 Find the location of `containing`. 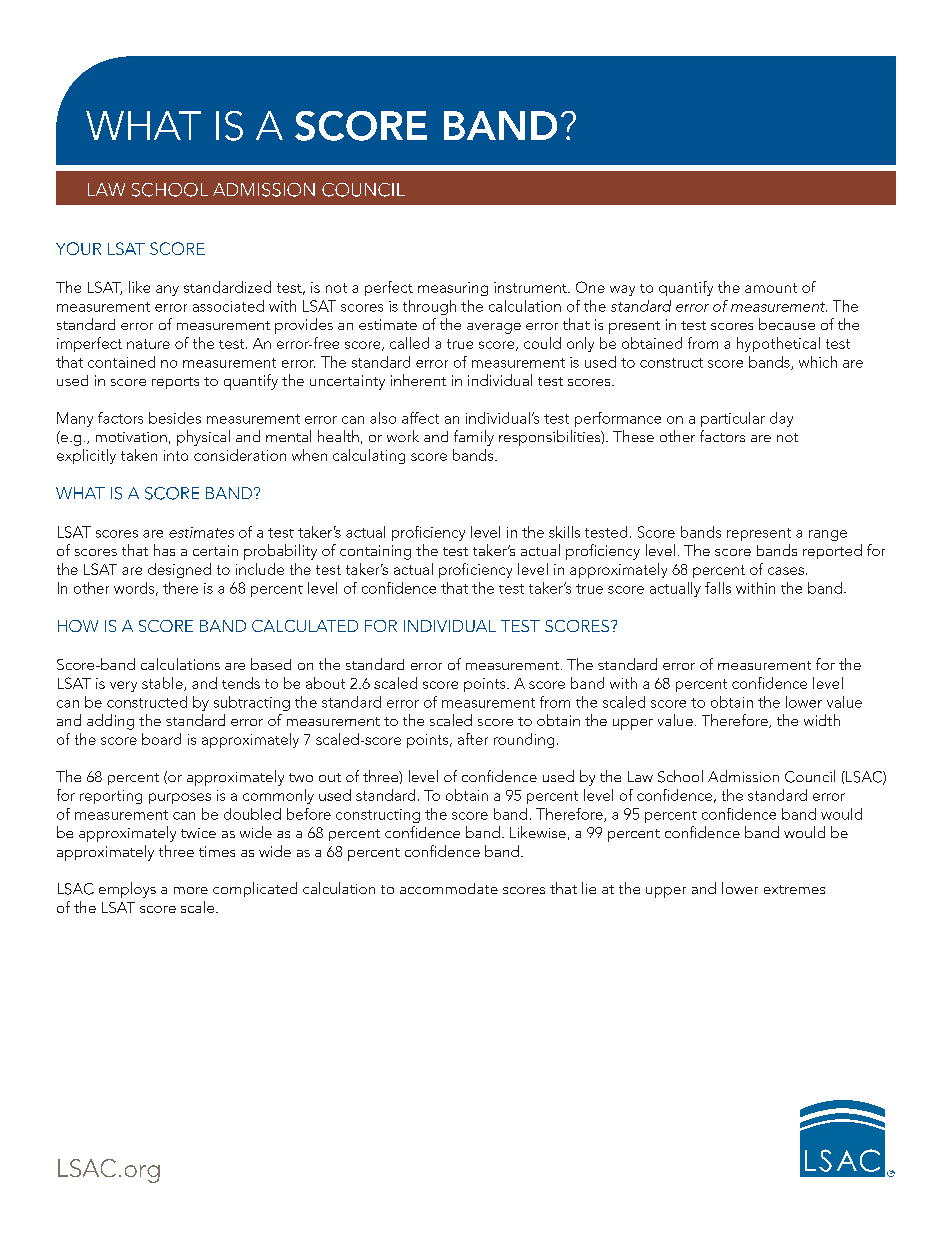

containing is located at coordinates (375, 552).
